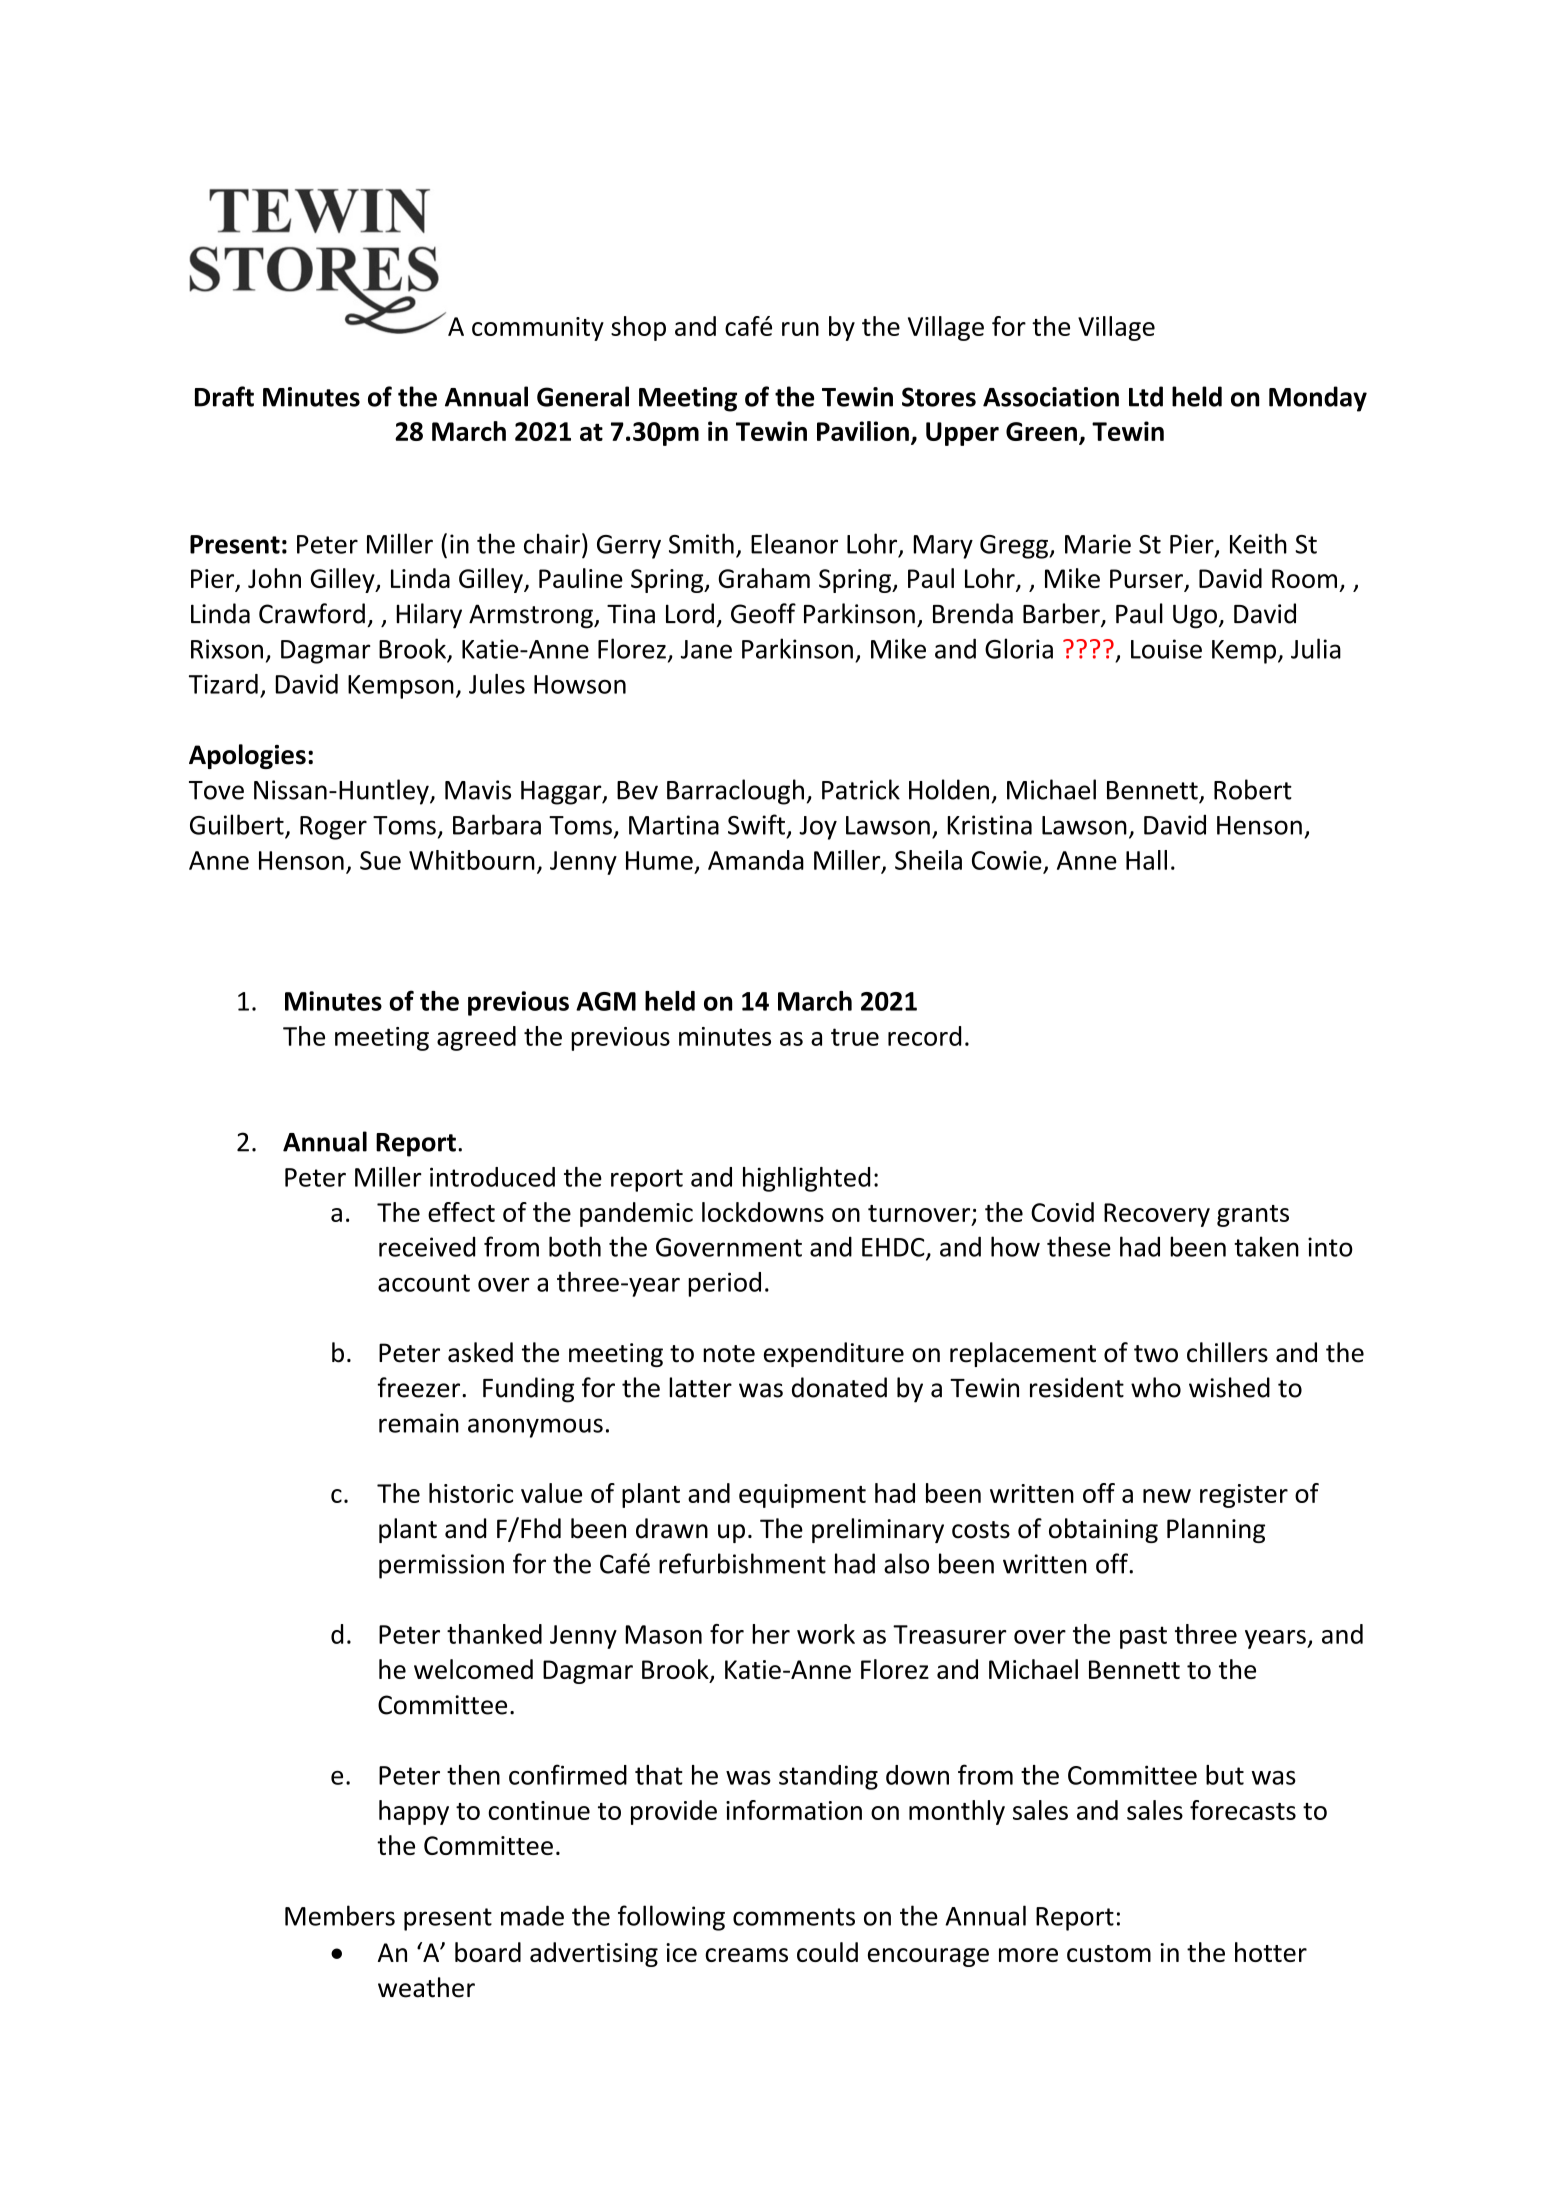  Describe the element at coordinates (1229, 1387) in the screenshot. I see `wished` at that location.
